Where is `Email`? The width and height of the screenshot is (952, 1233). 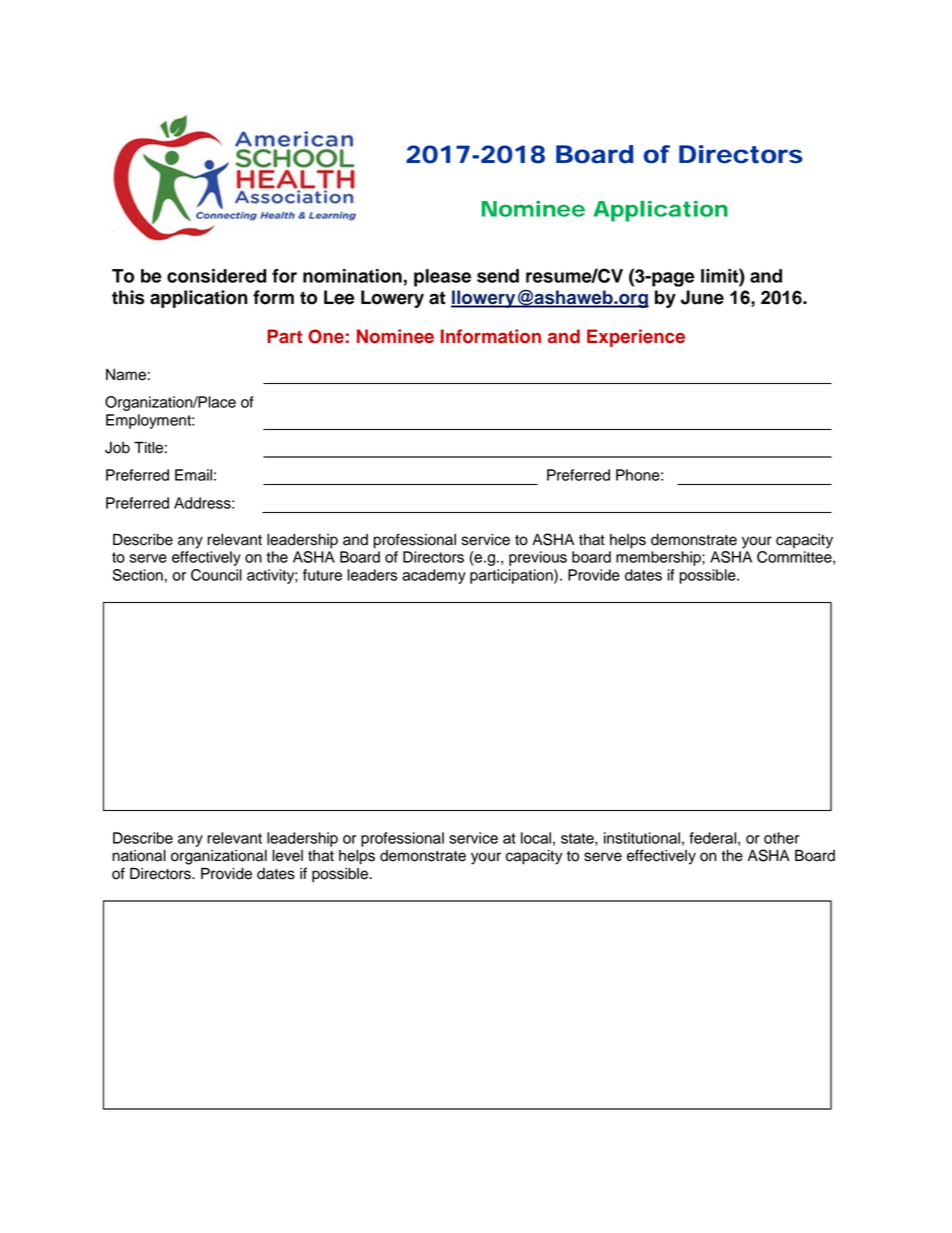
Email is located at coordinates (193, 475).
